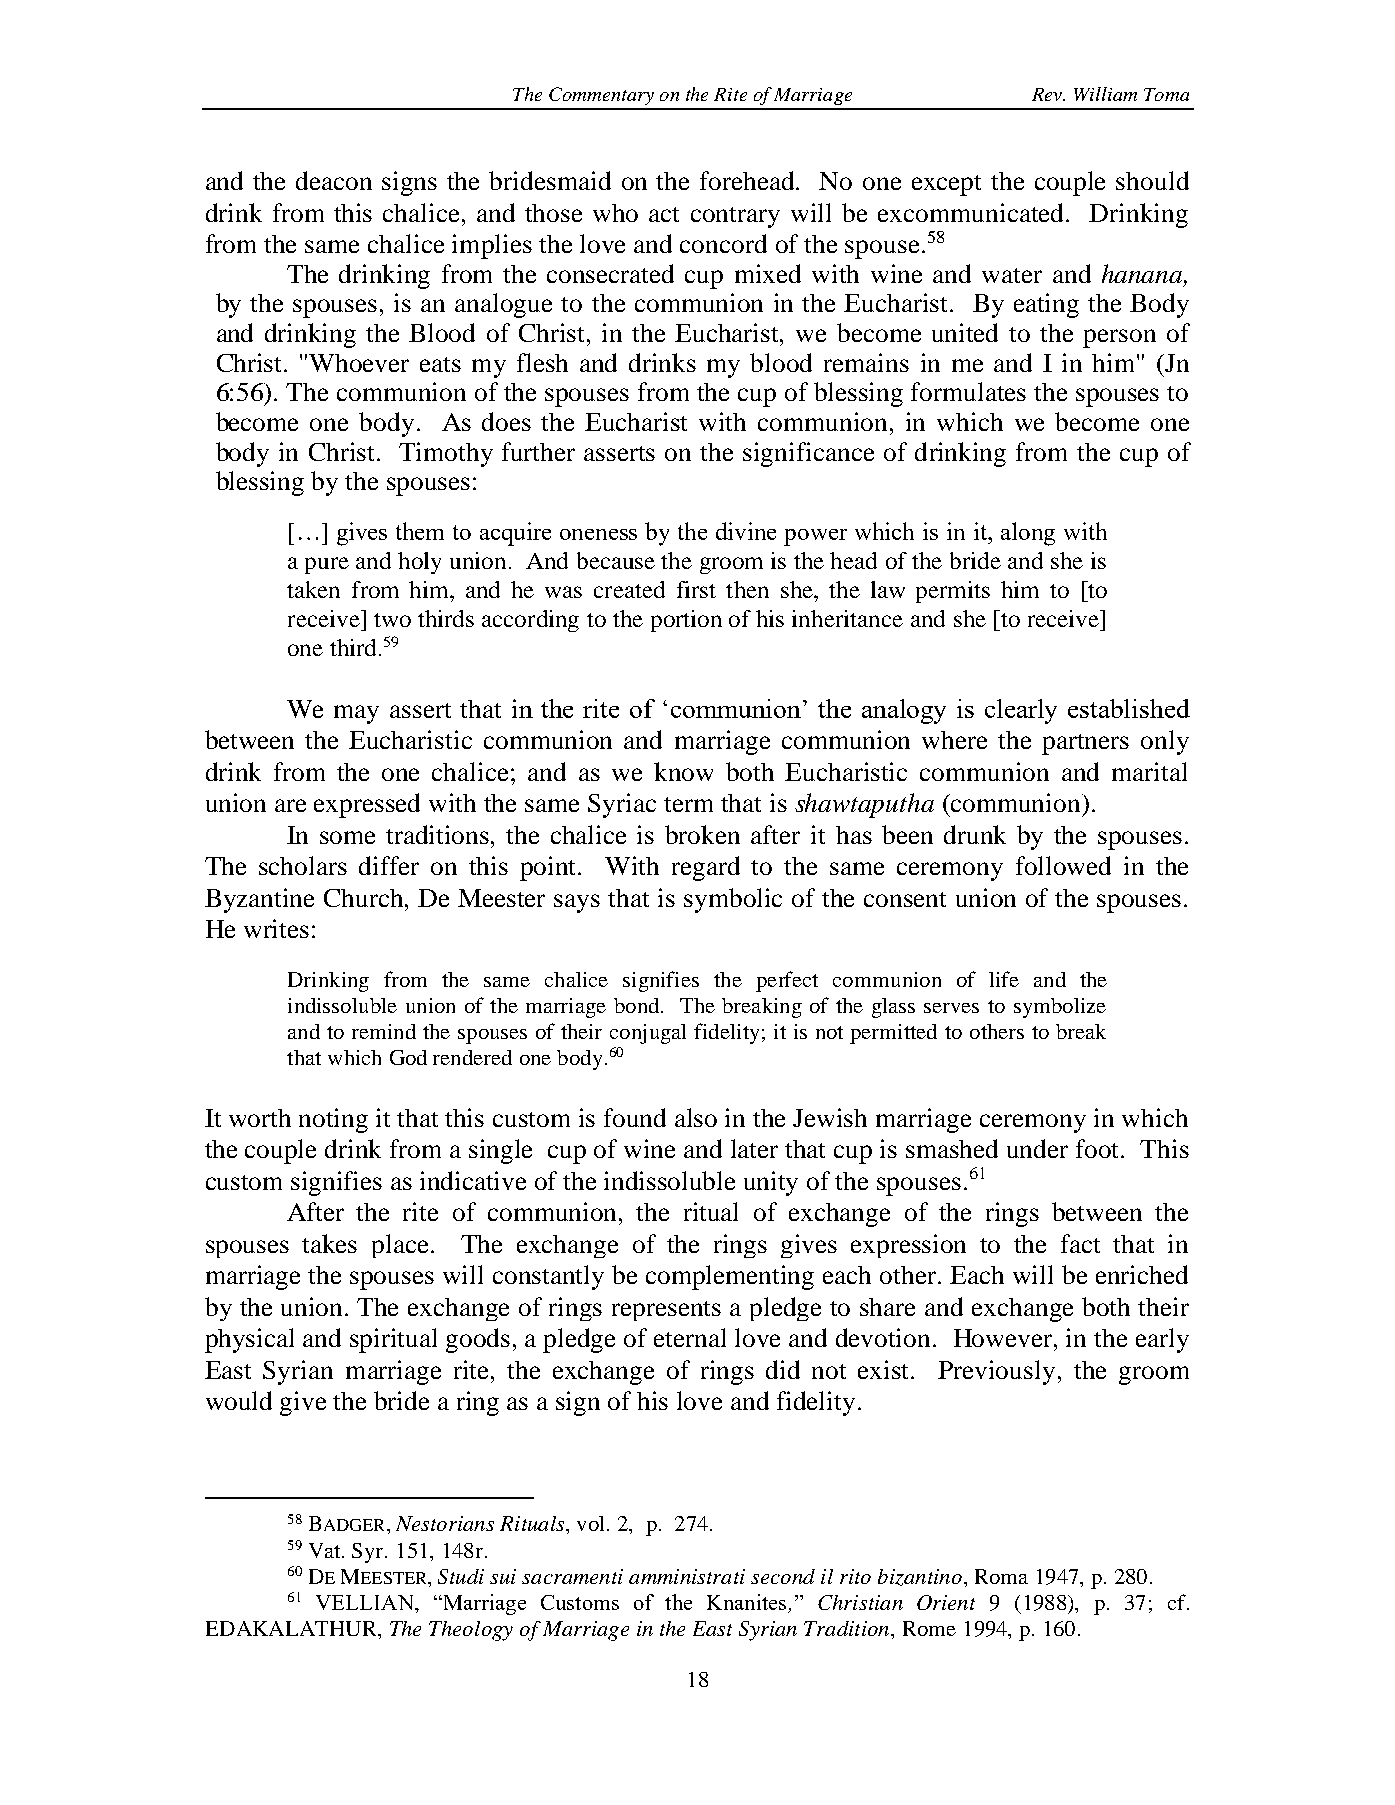 The image size is (1395, 1805). Describe the element at coordinates (1152, 180) in the screenshot. I see `should` at that location.
